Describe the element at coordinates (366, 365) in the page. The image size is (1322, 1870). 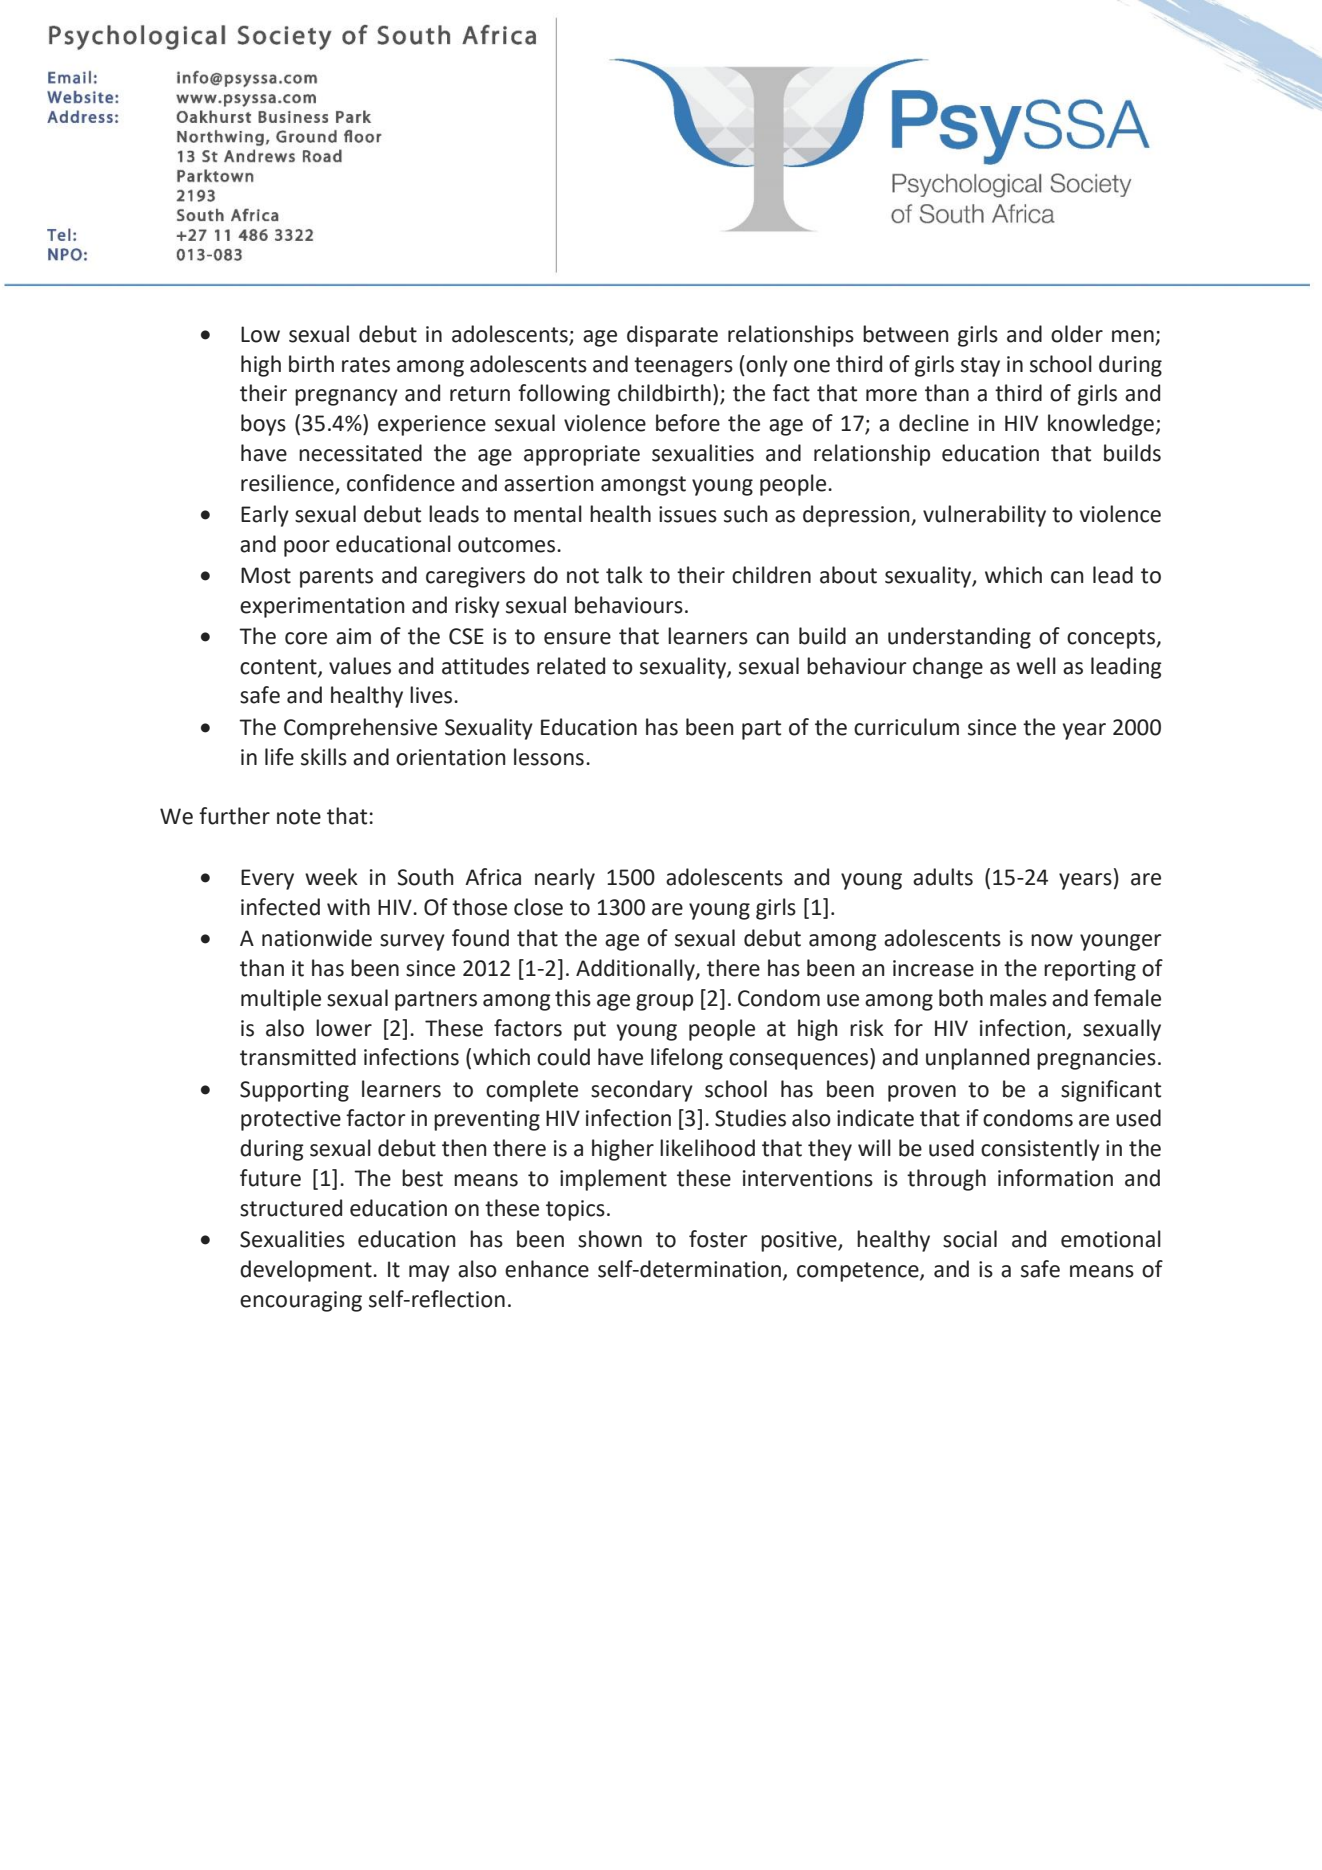
I see `rates` at that location.
